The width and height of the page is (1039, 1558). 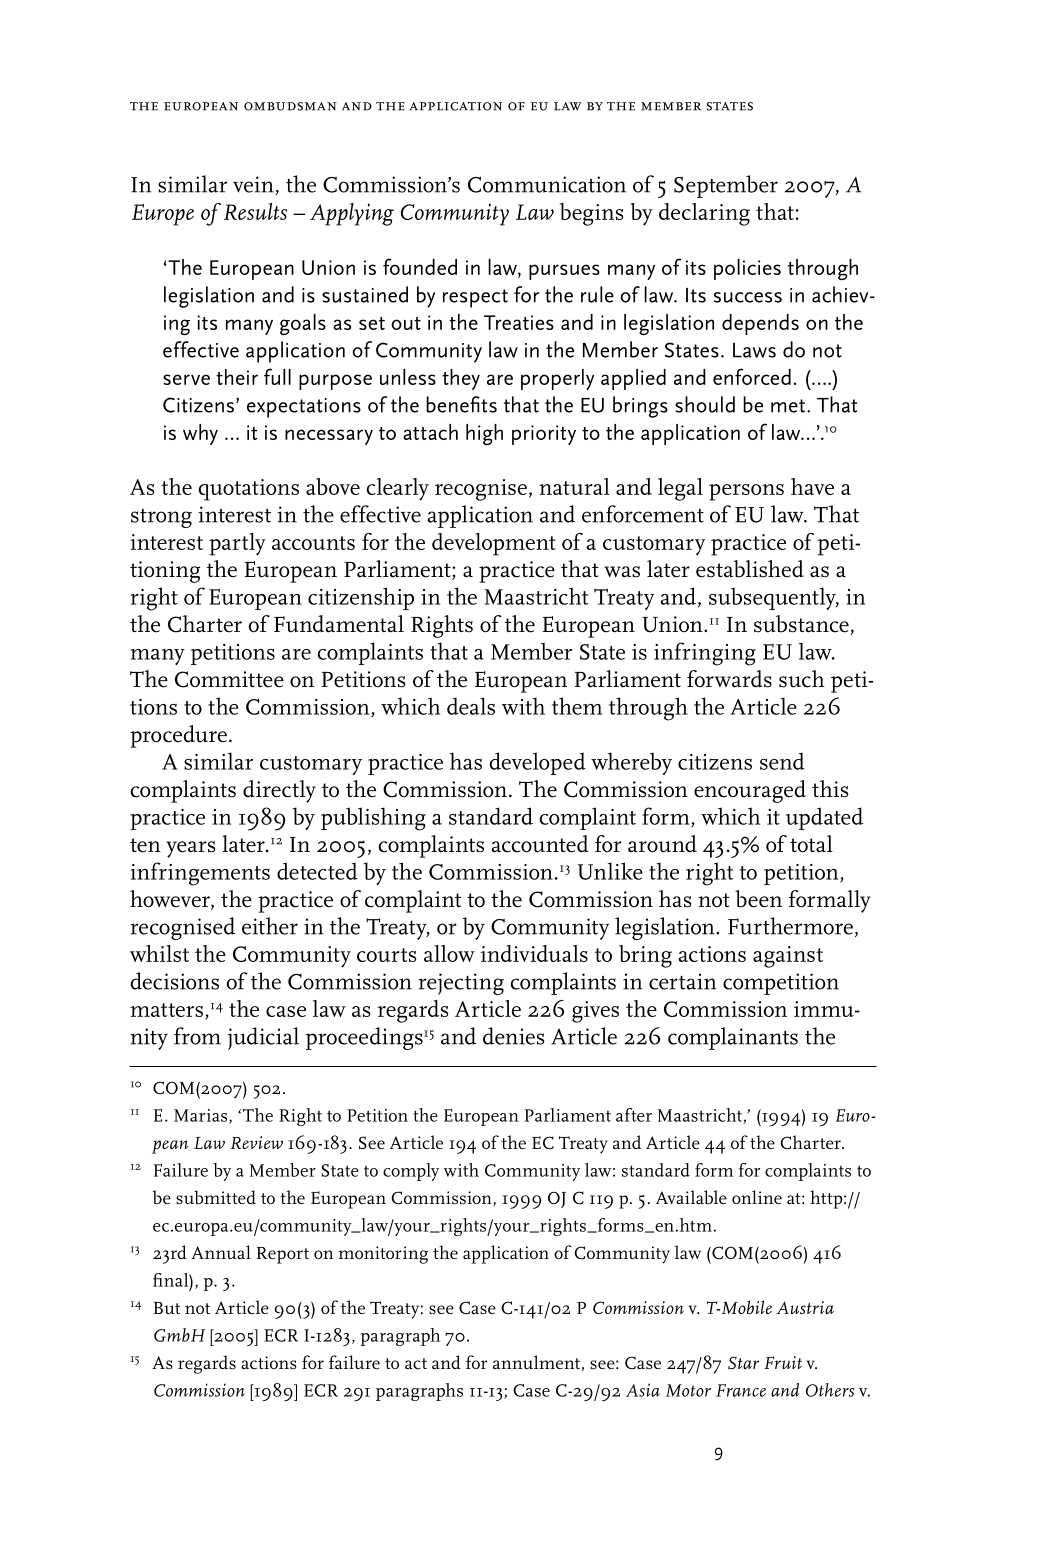 What do you see at coordinates (237, 377) in the page?
I see `their` at bounding box center [237, 377].
